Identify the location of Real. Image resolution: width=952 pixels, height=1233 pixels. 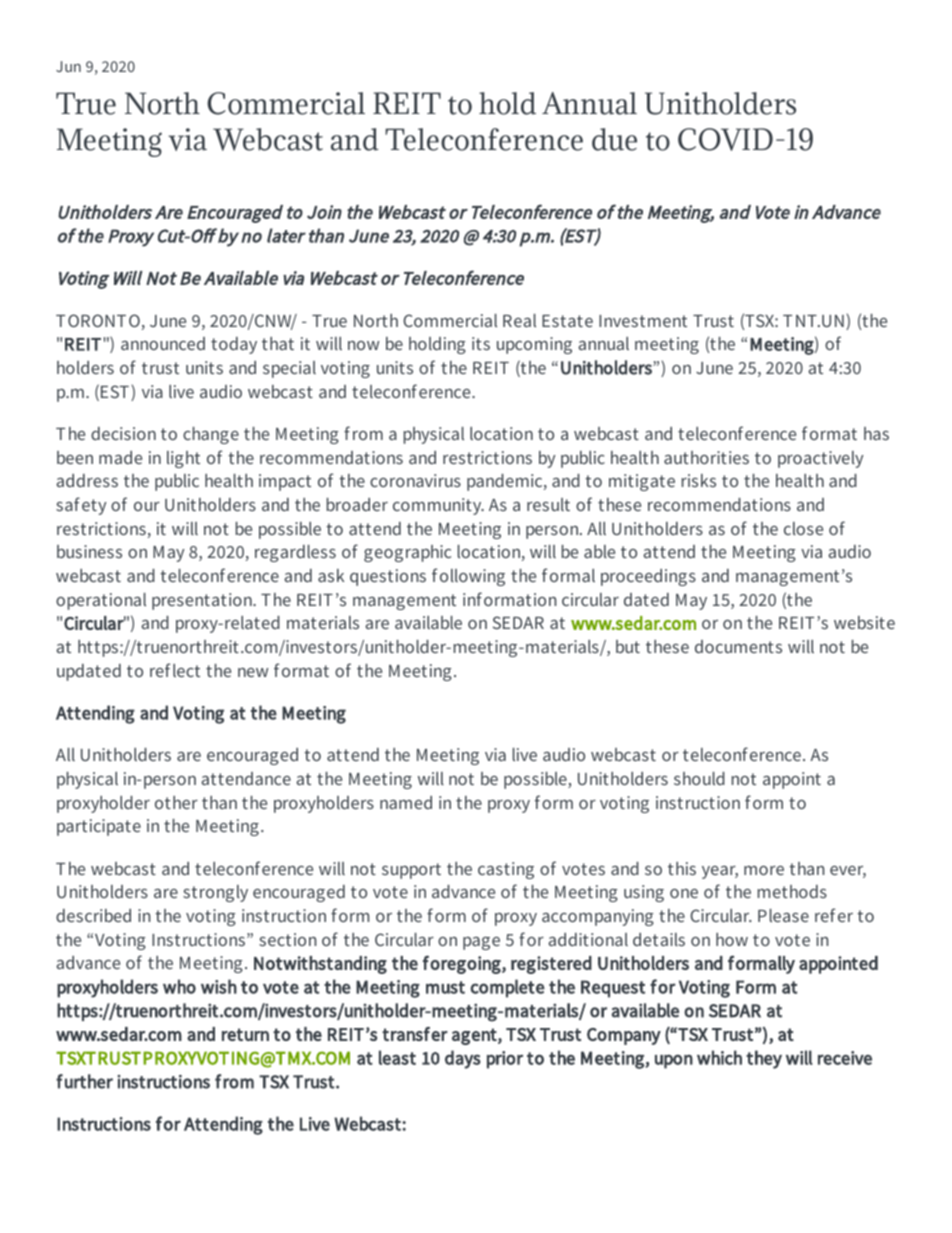
(519, 320).
